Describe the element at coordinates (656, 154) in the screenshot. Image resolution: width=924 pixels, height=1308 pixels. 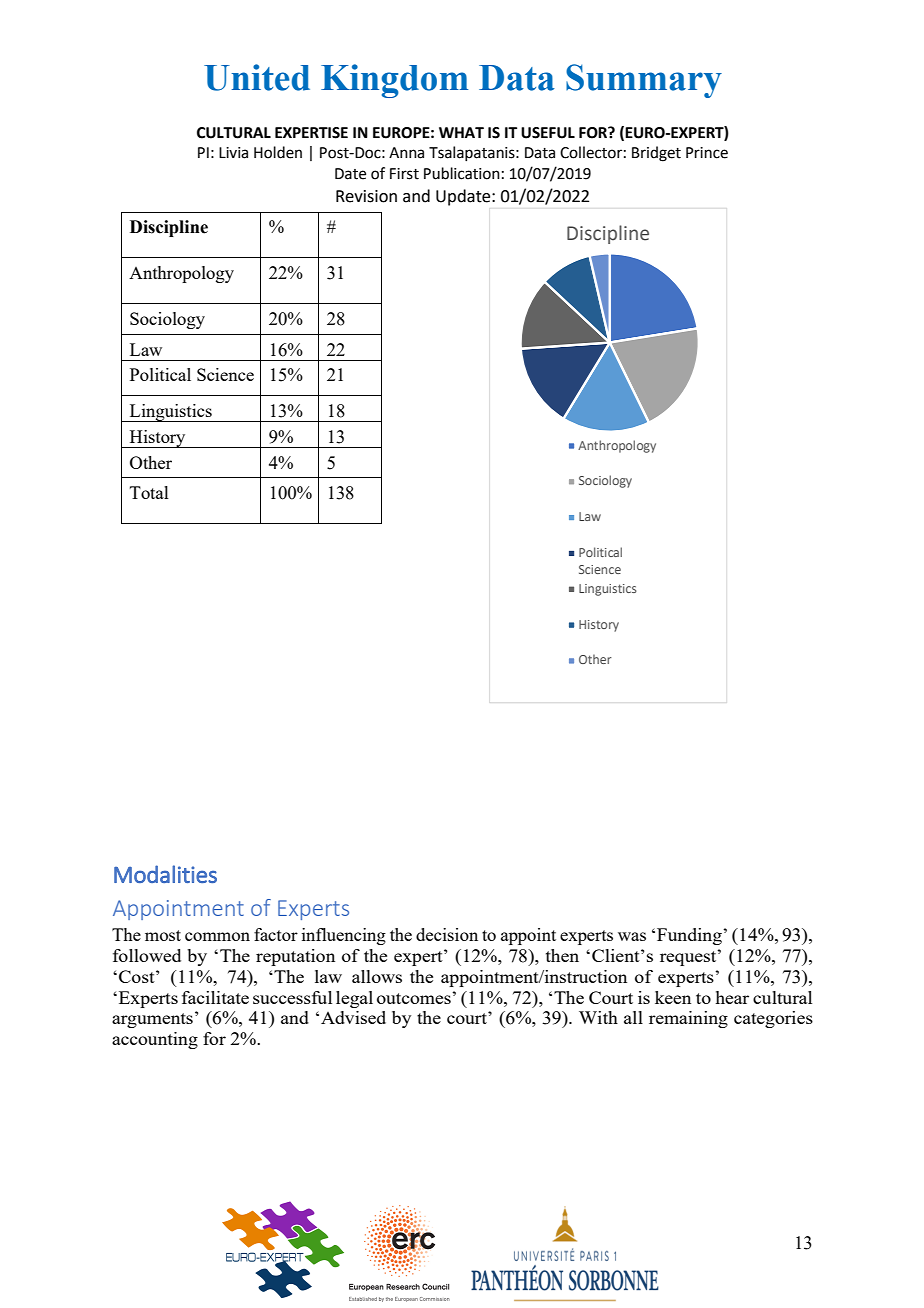
I see `Bridget` at that location.
